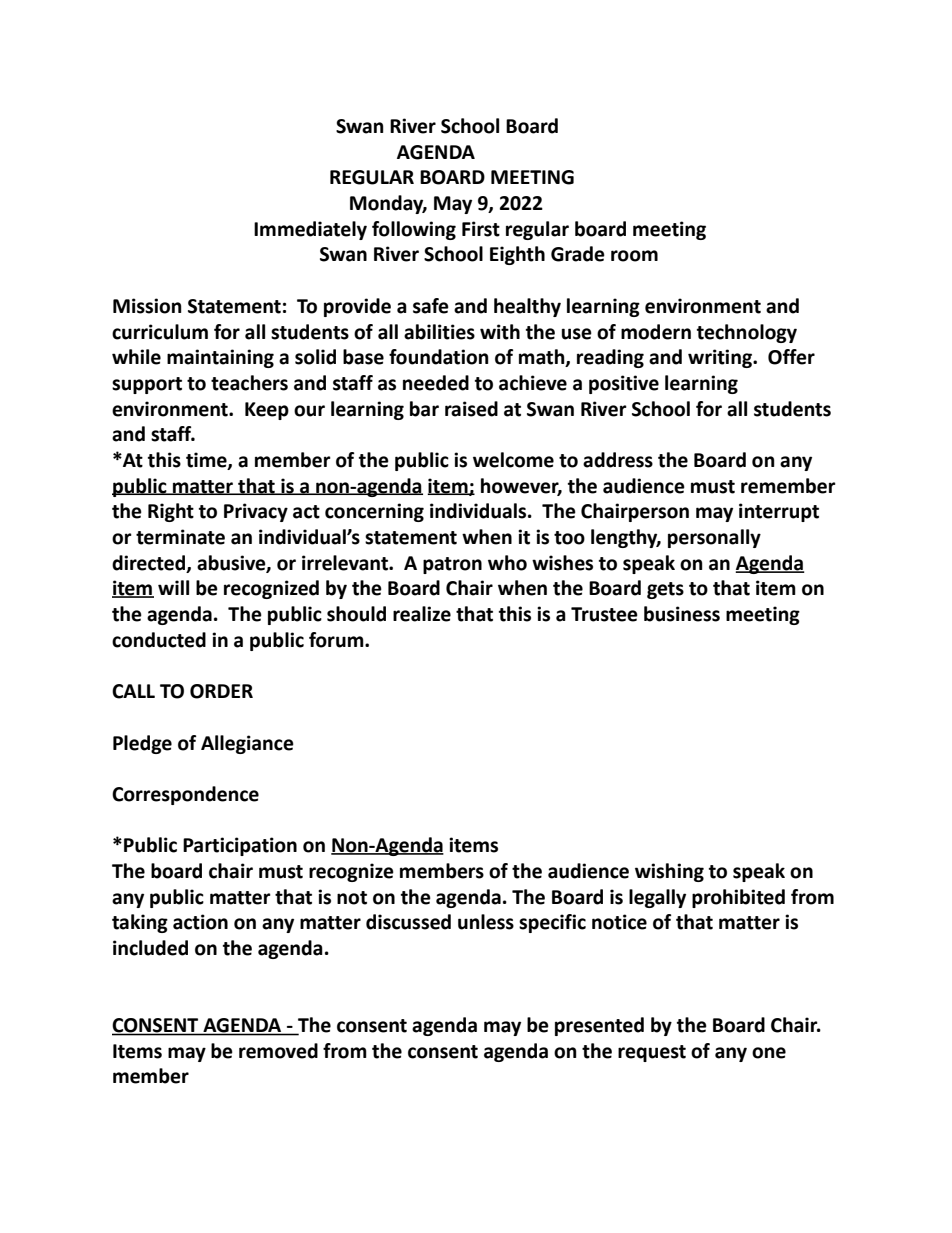 The height and width of the page is (1233, 952). Describe the element at coordinates (247, 744) in the page. I see `Allegiance` at that location.
